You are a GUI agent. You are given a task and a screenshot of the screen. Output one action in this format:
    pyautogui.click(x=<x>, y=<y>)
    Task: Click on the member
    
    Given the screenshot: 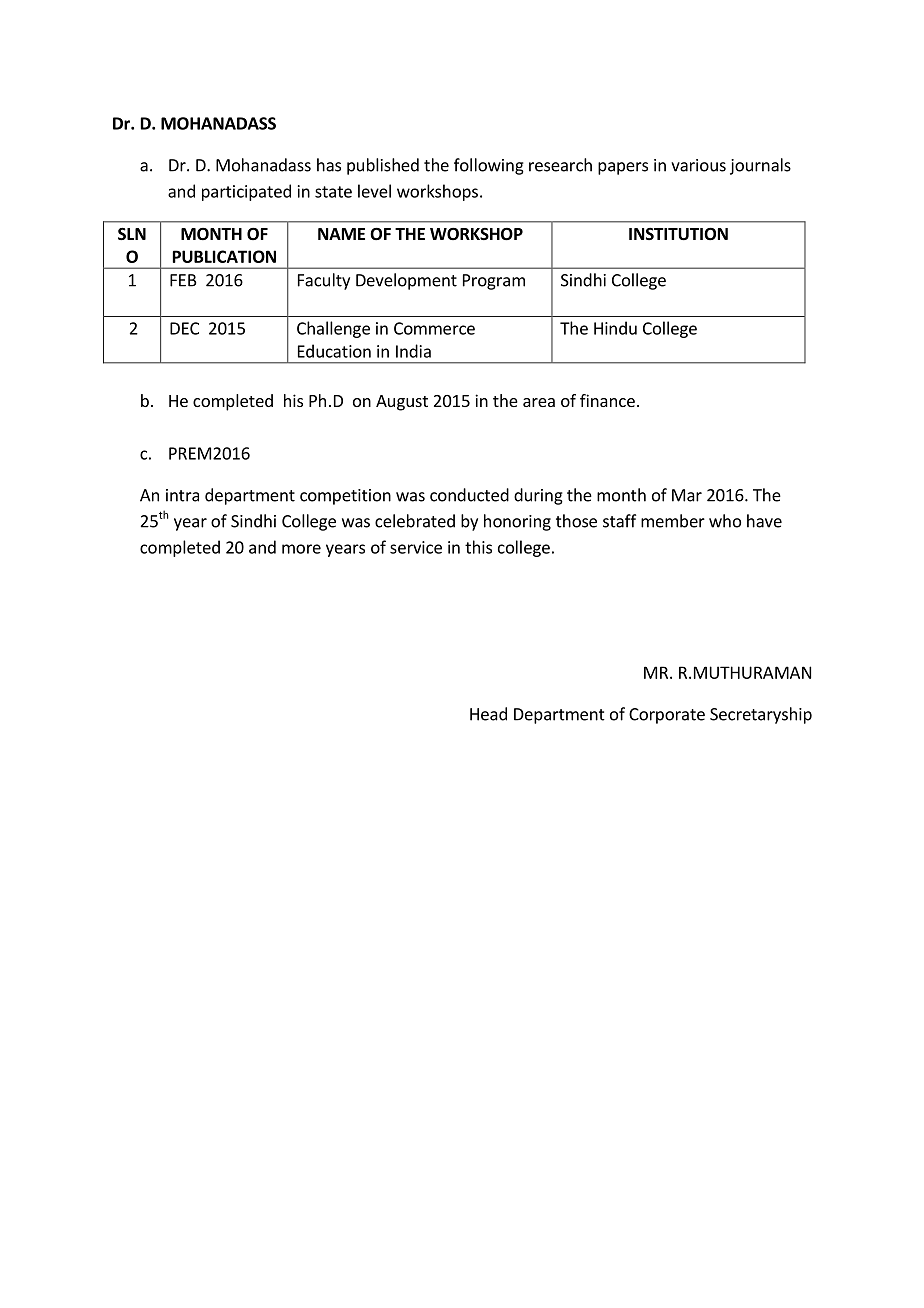 What is the action you would take?
    pyautogui.click(x=673, y=521)
